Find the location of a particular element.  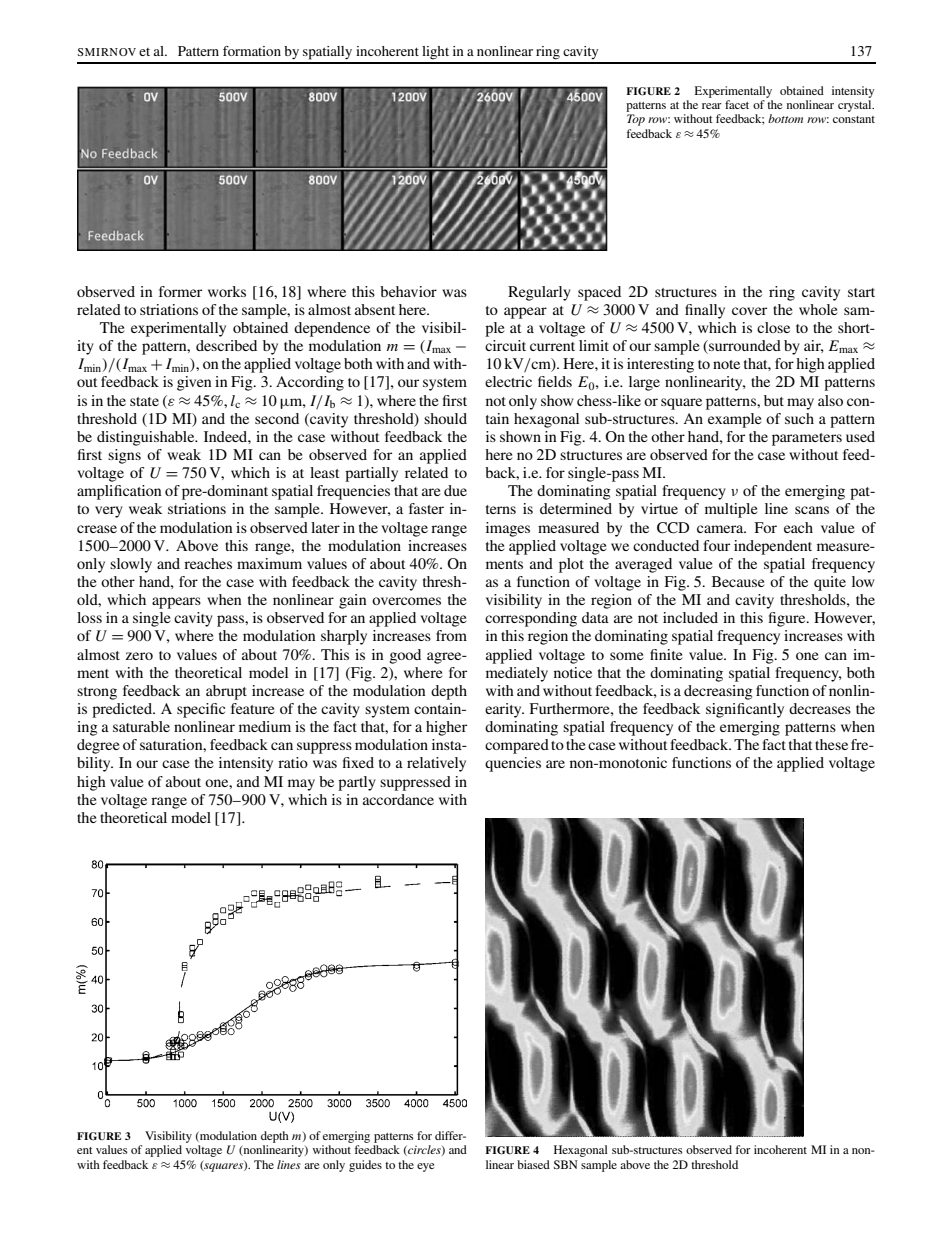

accordance is located at coordinates (398, 799).
